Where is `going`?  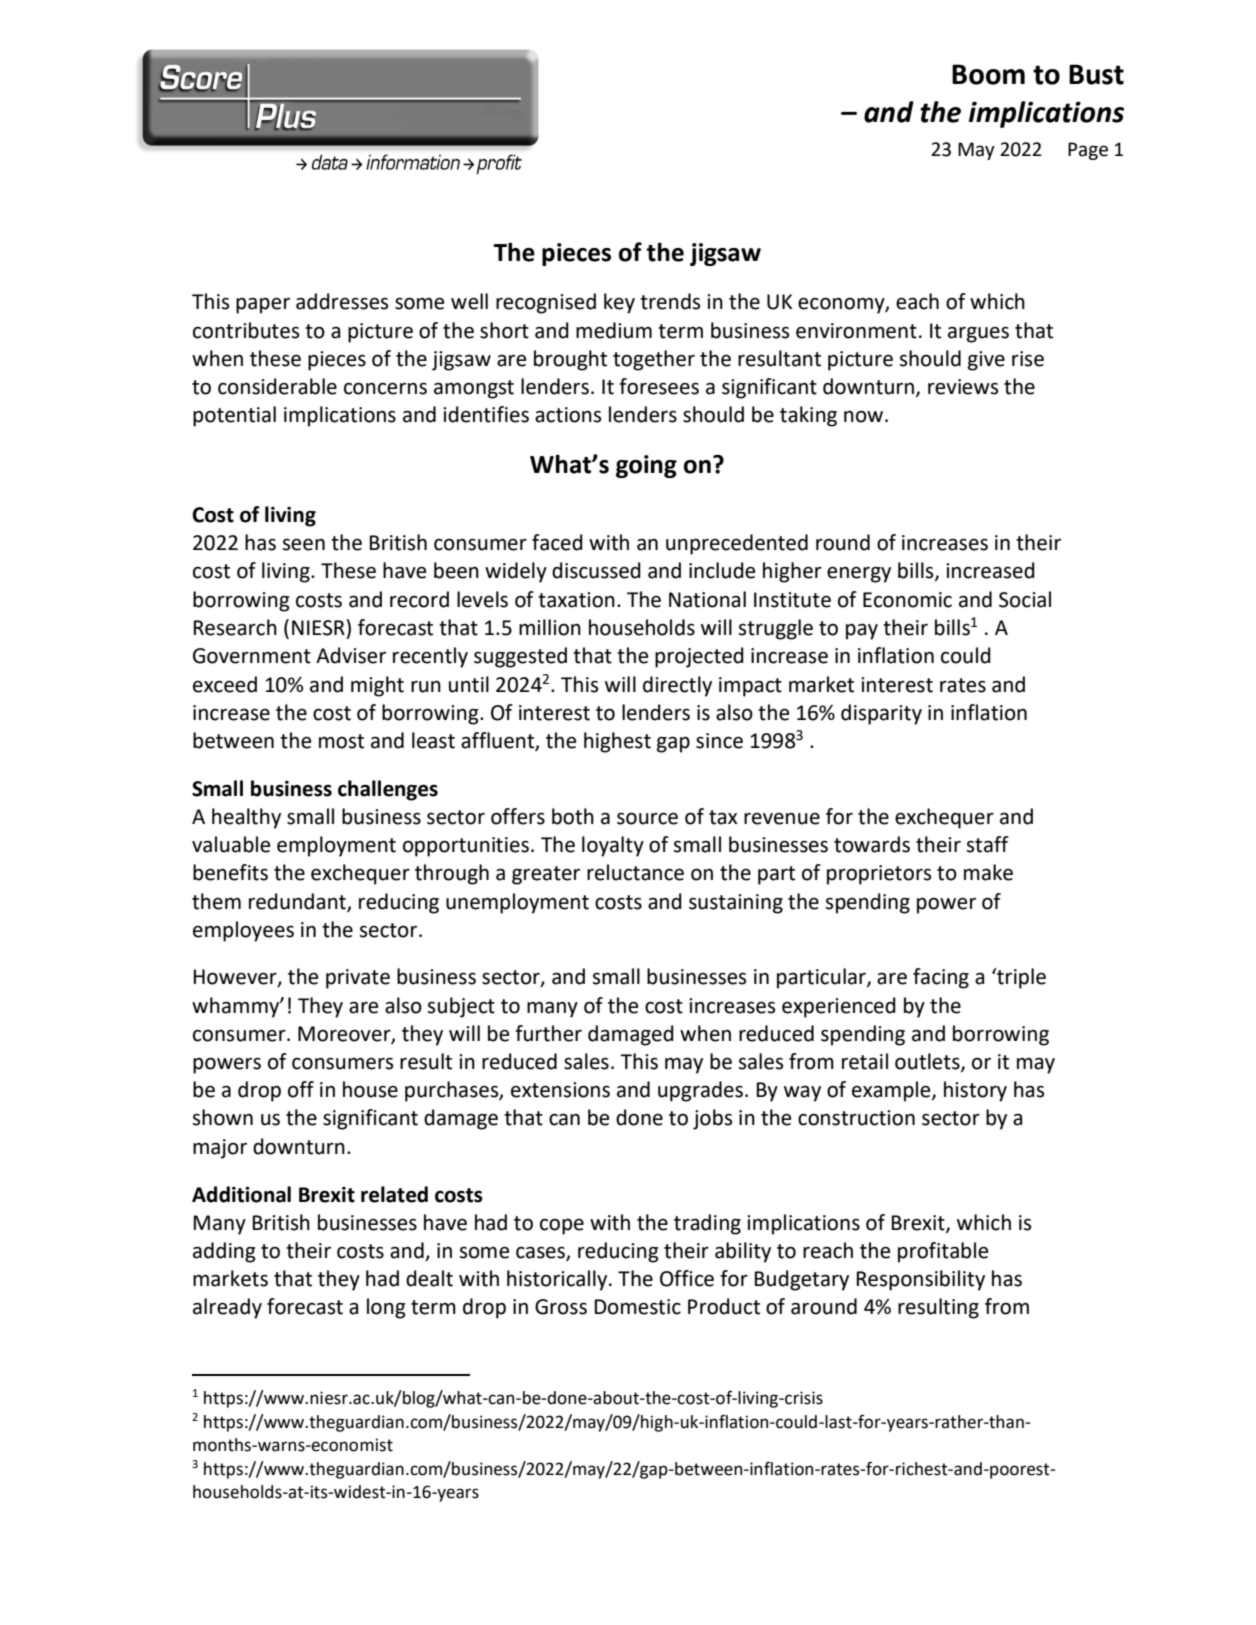
going is located at coordinates (646, 466).
